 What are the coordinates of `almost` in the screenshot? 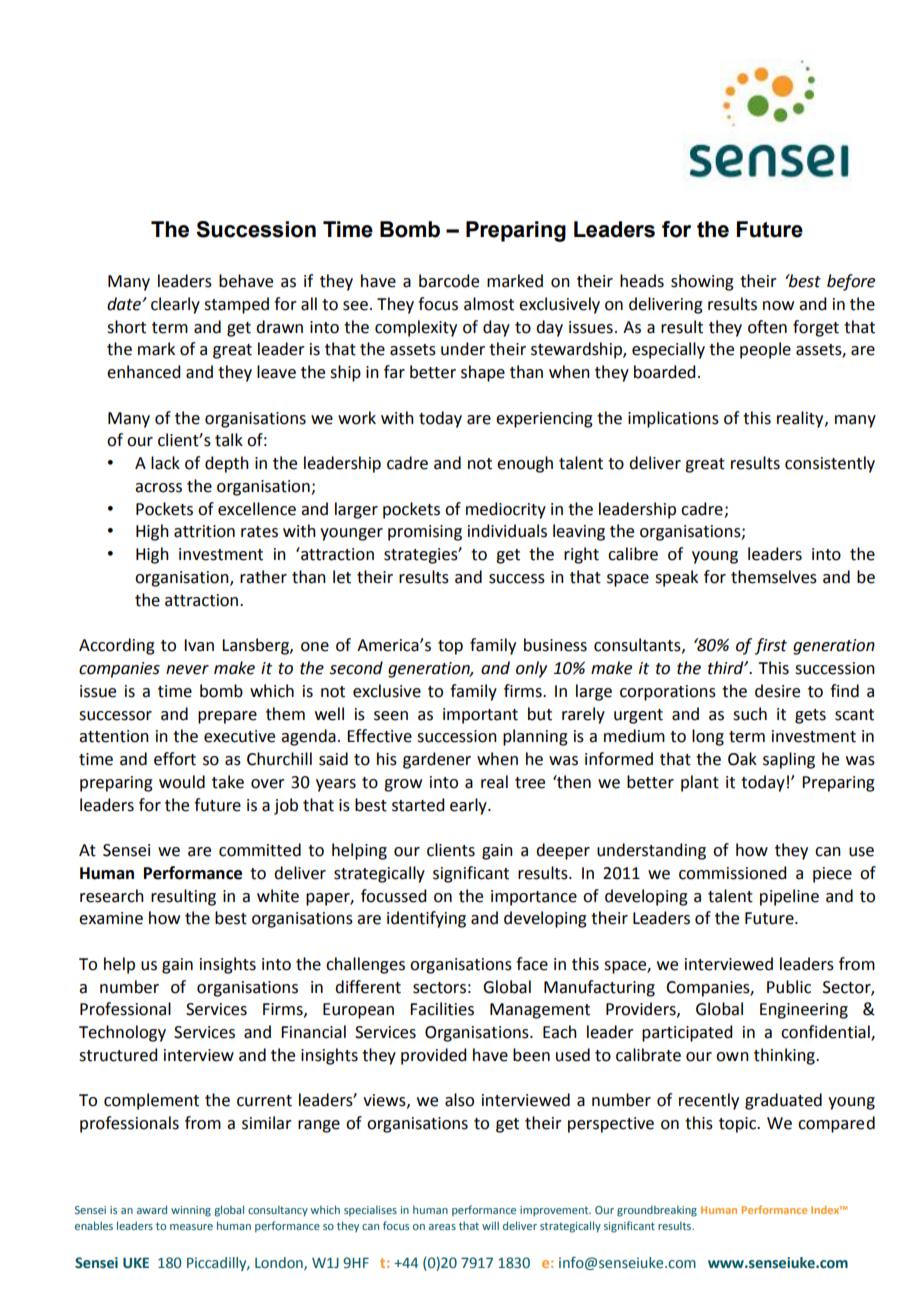 It's located at (489, 304).
